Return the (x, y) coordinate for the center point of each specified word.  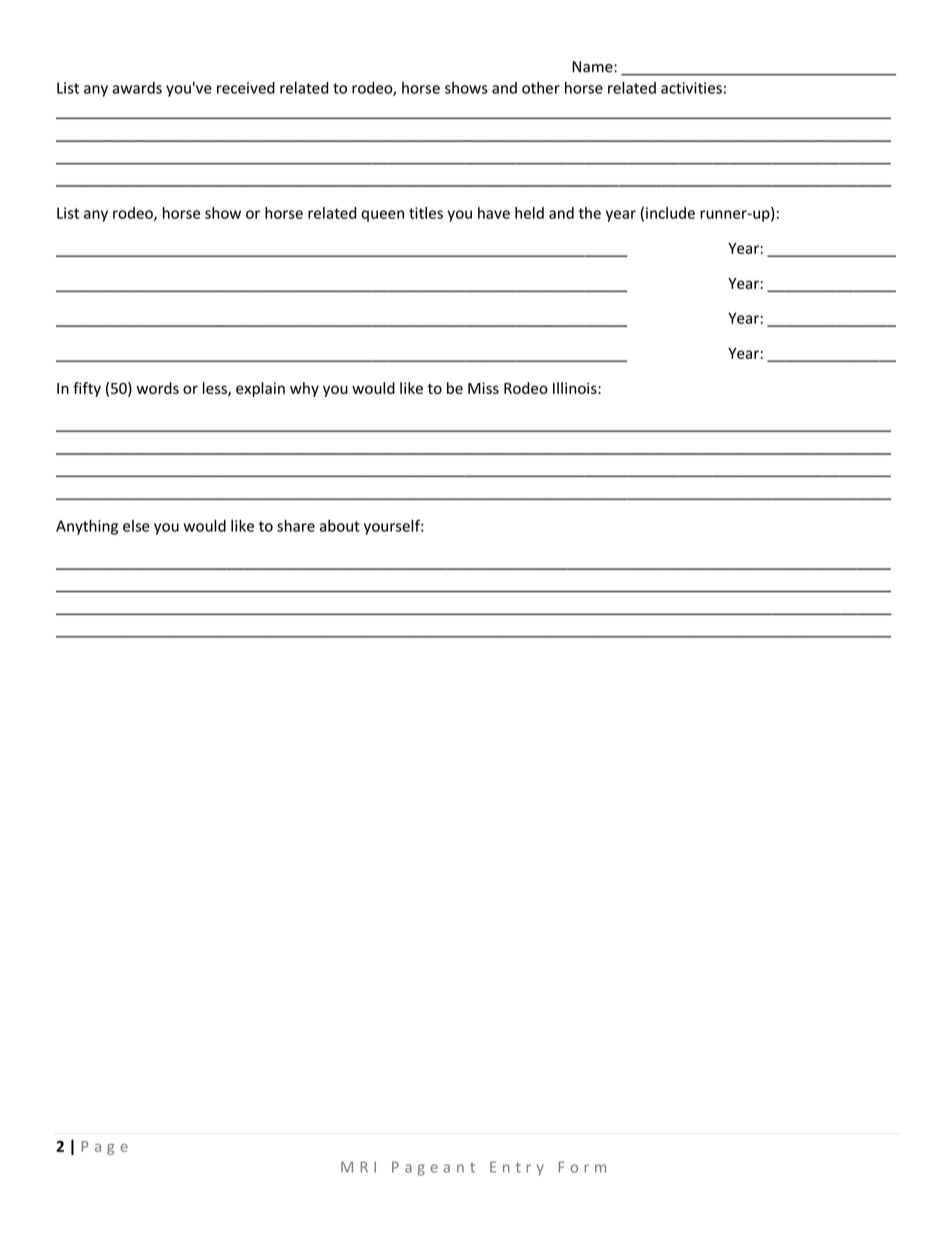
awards (137, 88)
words (157, 388)
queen (382, 216)
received (246, 88)
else (136, 526)
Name (593, 67)
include (670, 213)
